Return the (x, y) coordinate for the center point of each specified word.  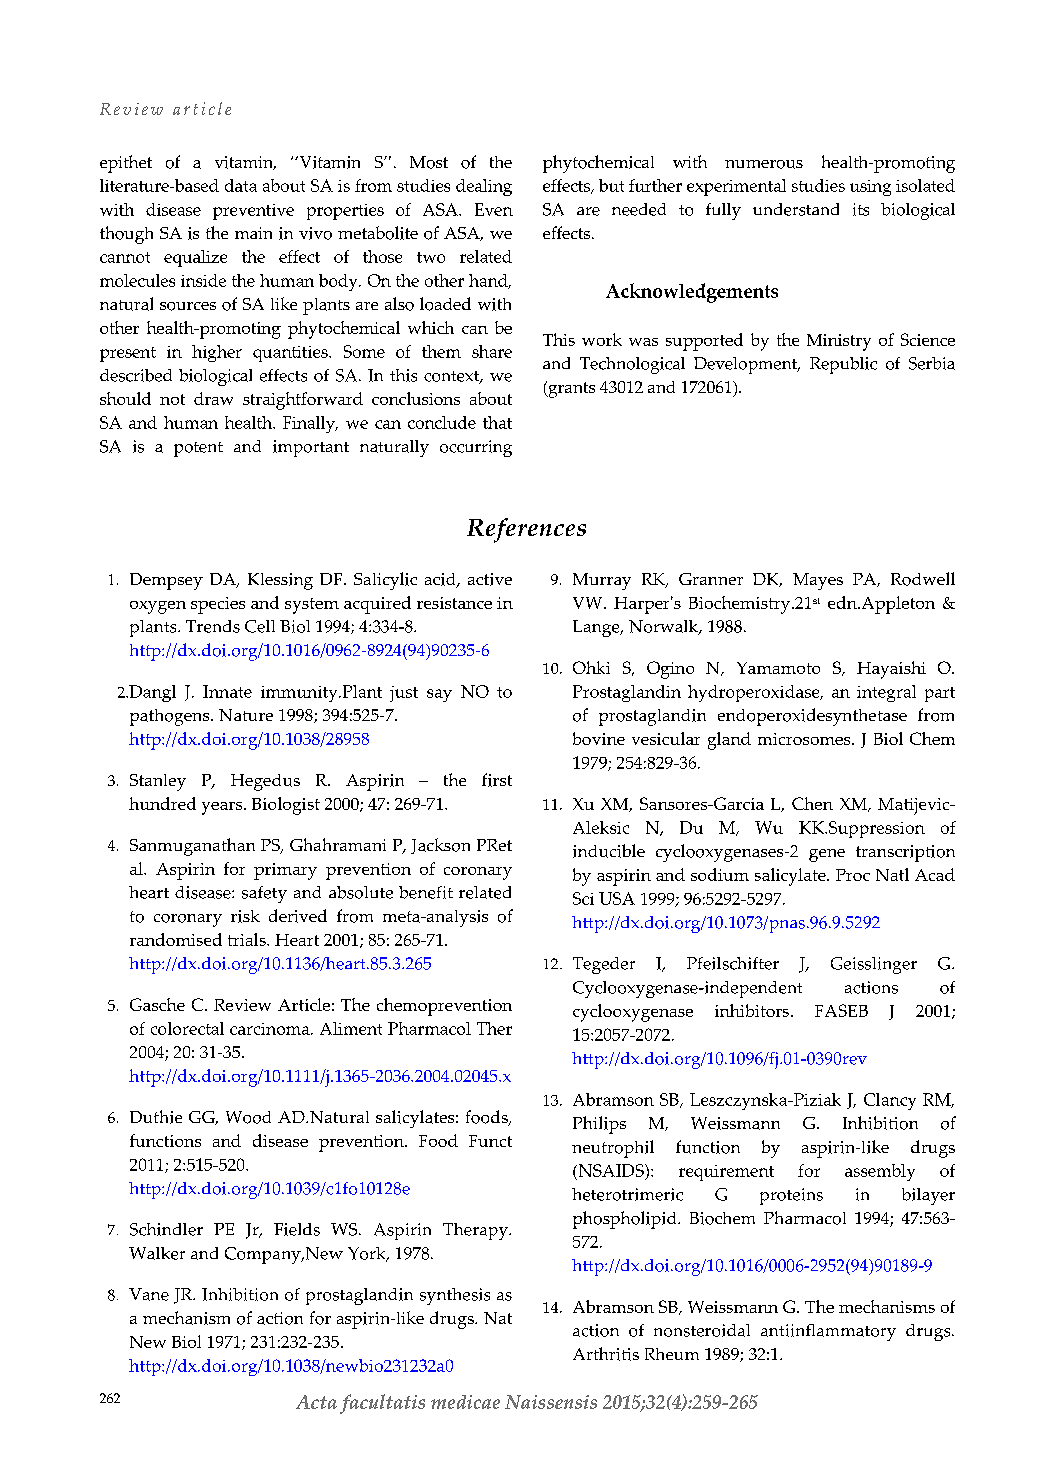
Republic (843, 365)
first (497, 780)
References (526, 530)
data (241, 185)
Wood (248, 1117)
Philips (599, 1125)
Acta (316, 1402)
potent (198, 449)
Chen (812, 803)
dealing (484, 187)
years (223, 808)
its (861, 209)
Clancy (890, 1101)
